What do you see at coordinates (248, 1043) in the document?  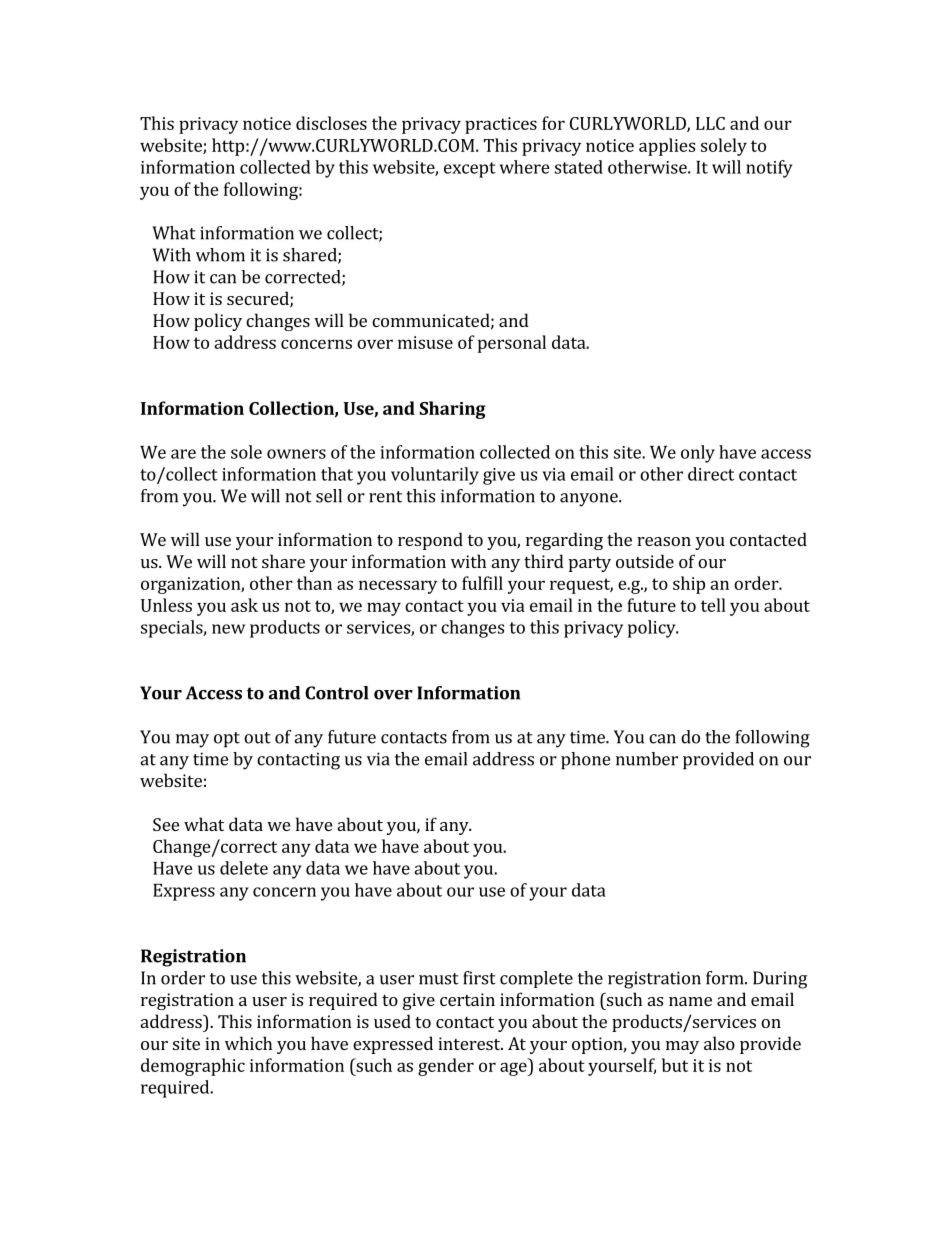 I see `which` at bounding box center [248, 1043].
